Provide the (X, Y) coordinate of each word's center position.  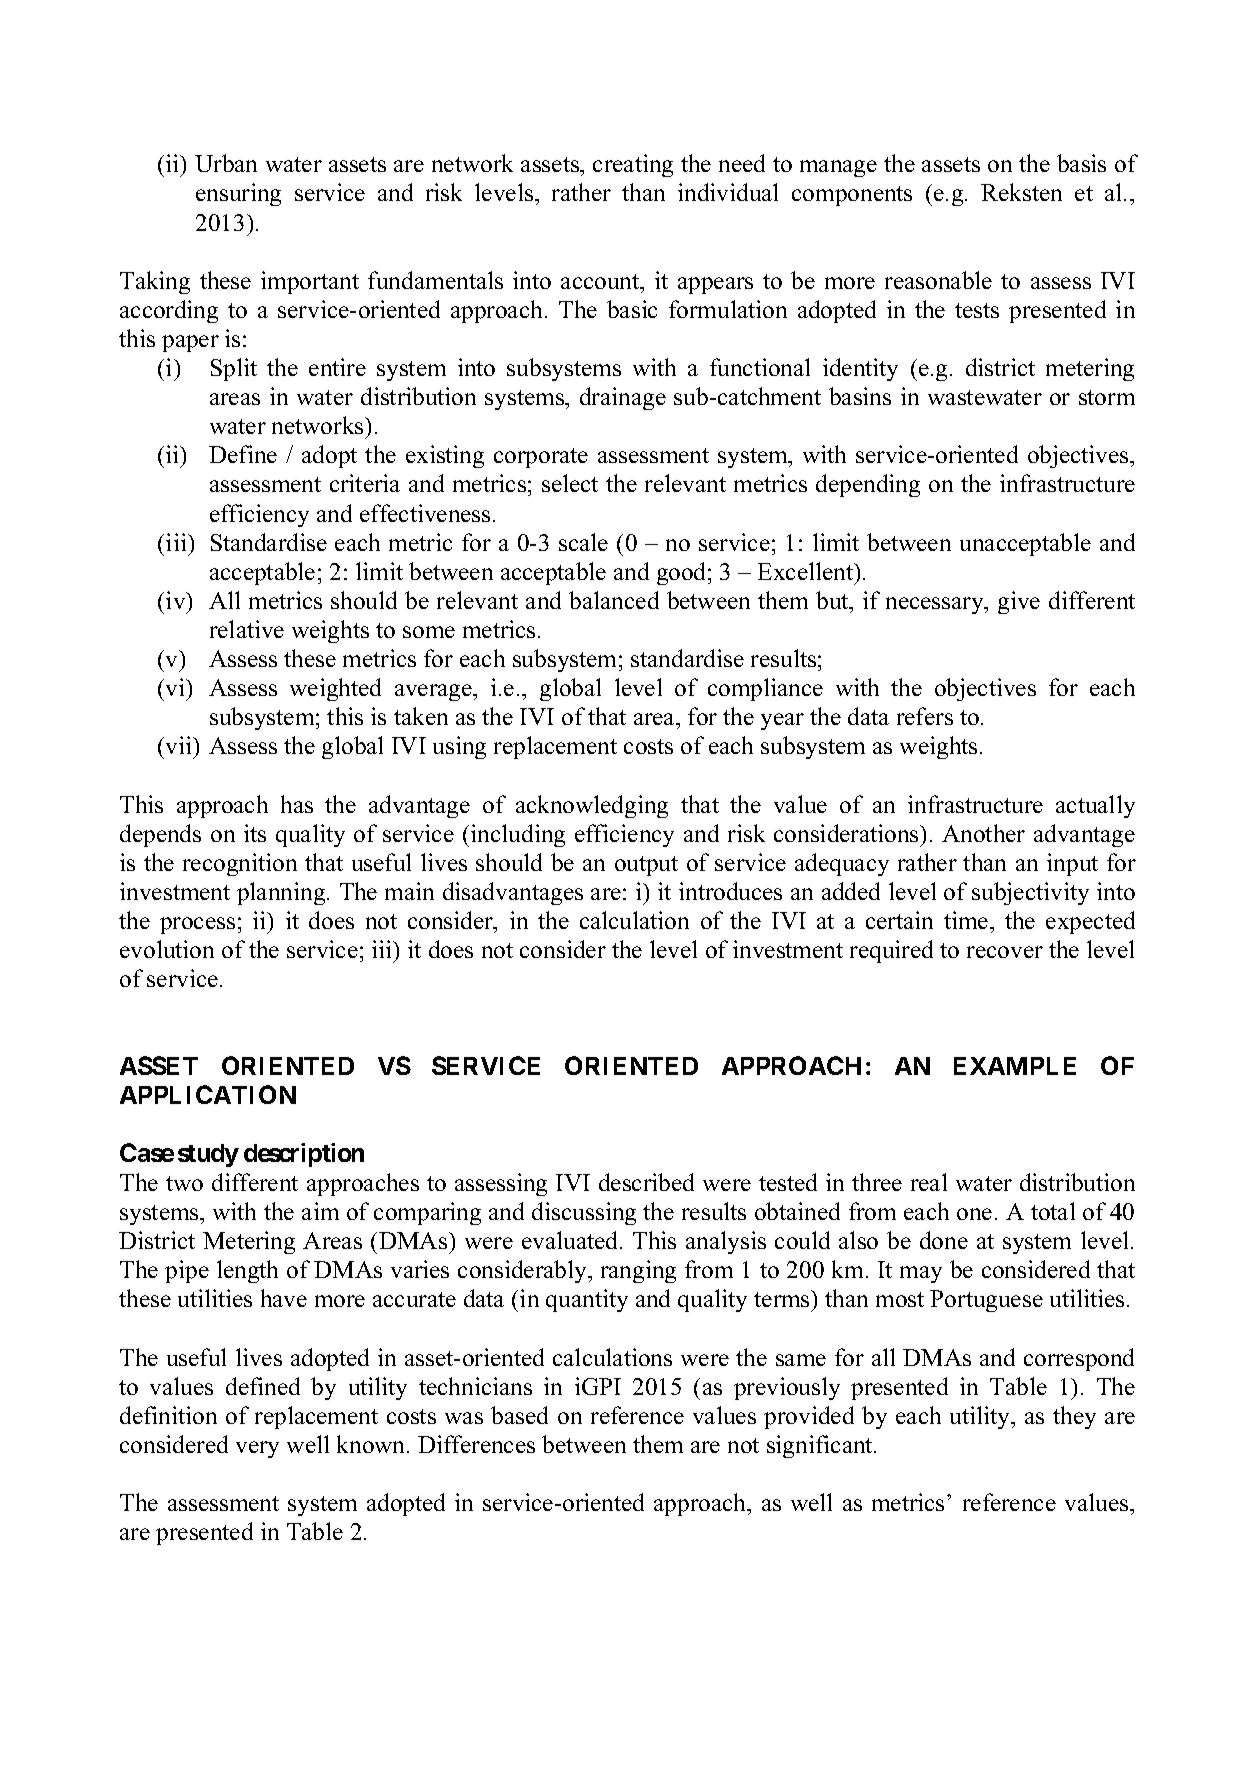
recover (1005, 952)
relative (247, 629)
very (257, 1449)
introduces (730, 891)
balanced (614, 600)
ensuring (238, 194)
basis (1081, 163)
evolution (167, 949)
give (1019, 602)
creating (633, 165)
